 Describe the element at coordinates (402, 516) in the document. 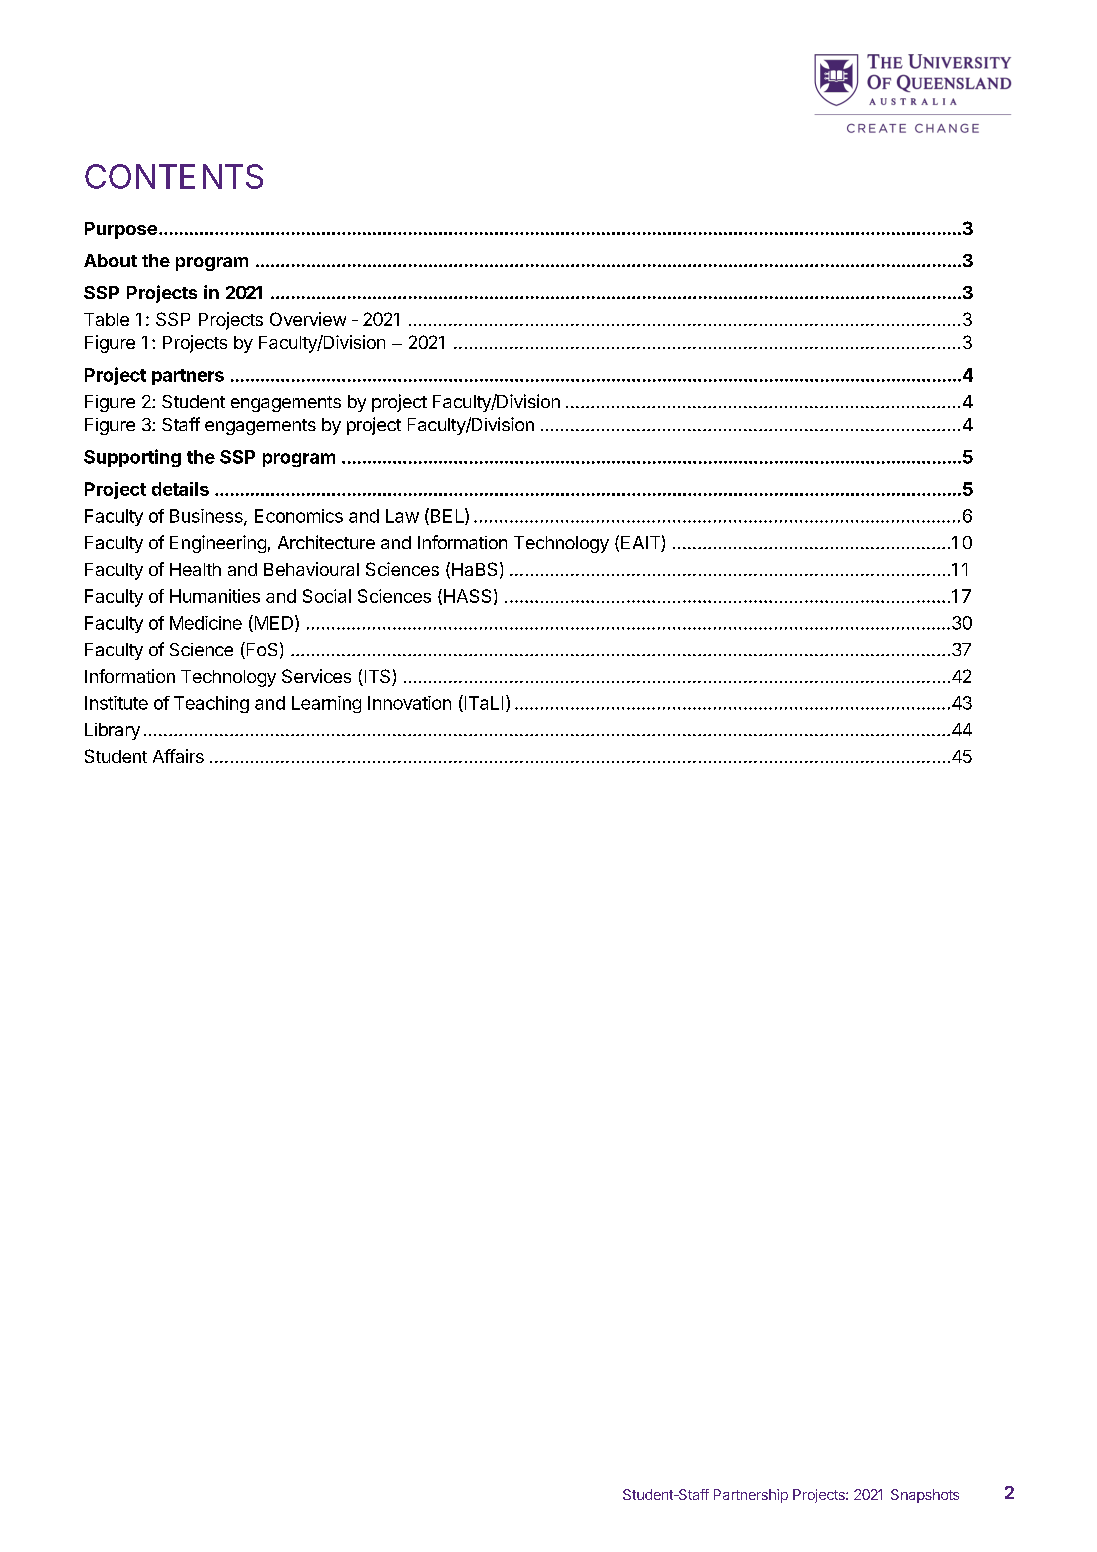

I see `Law` at that location.
